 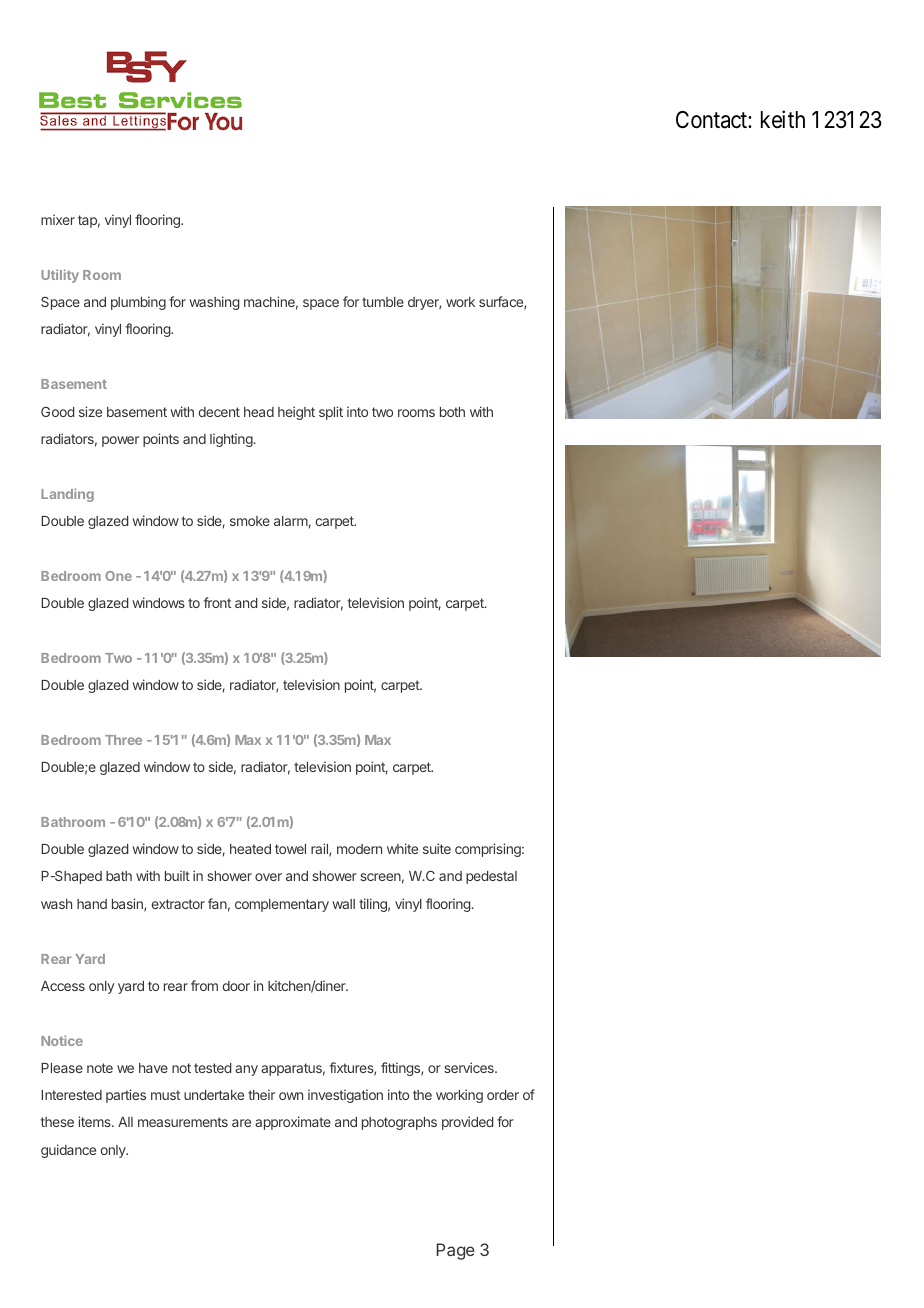 I want to click on mixer, so click(x=58, y=219).
